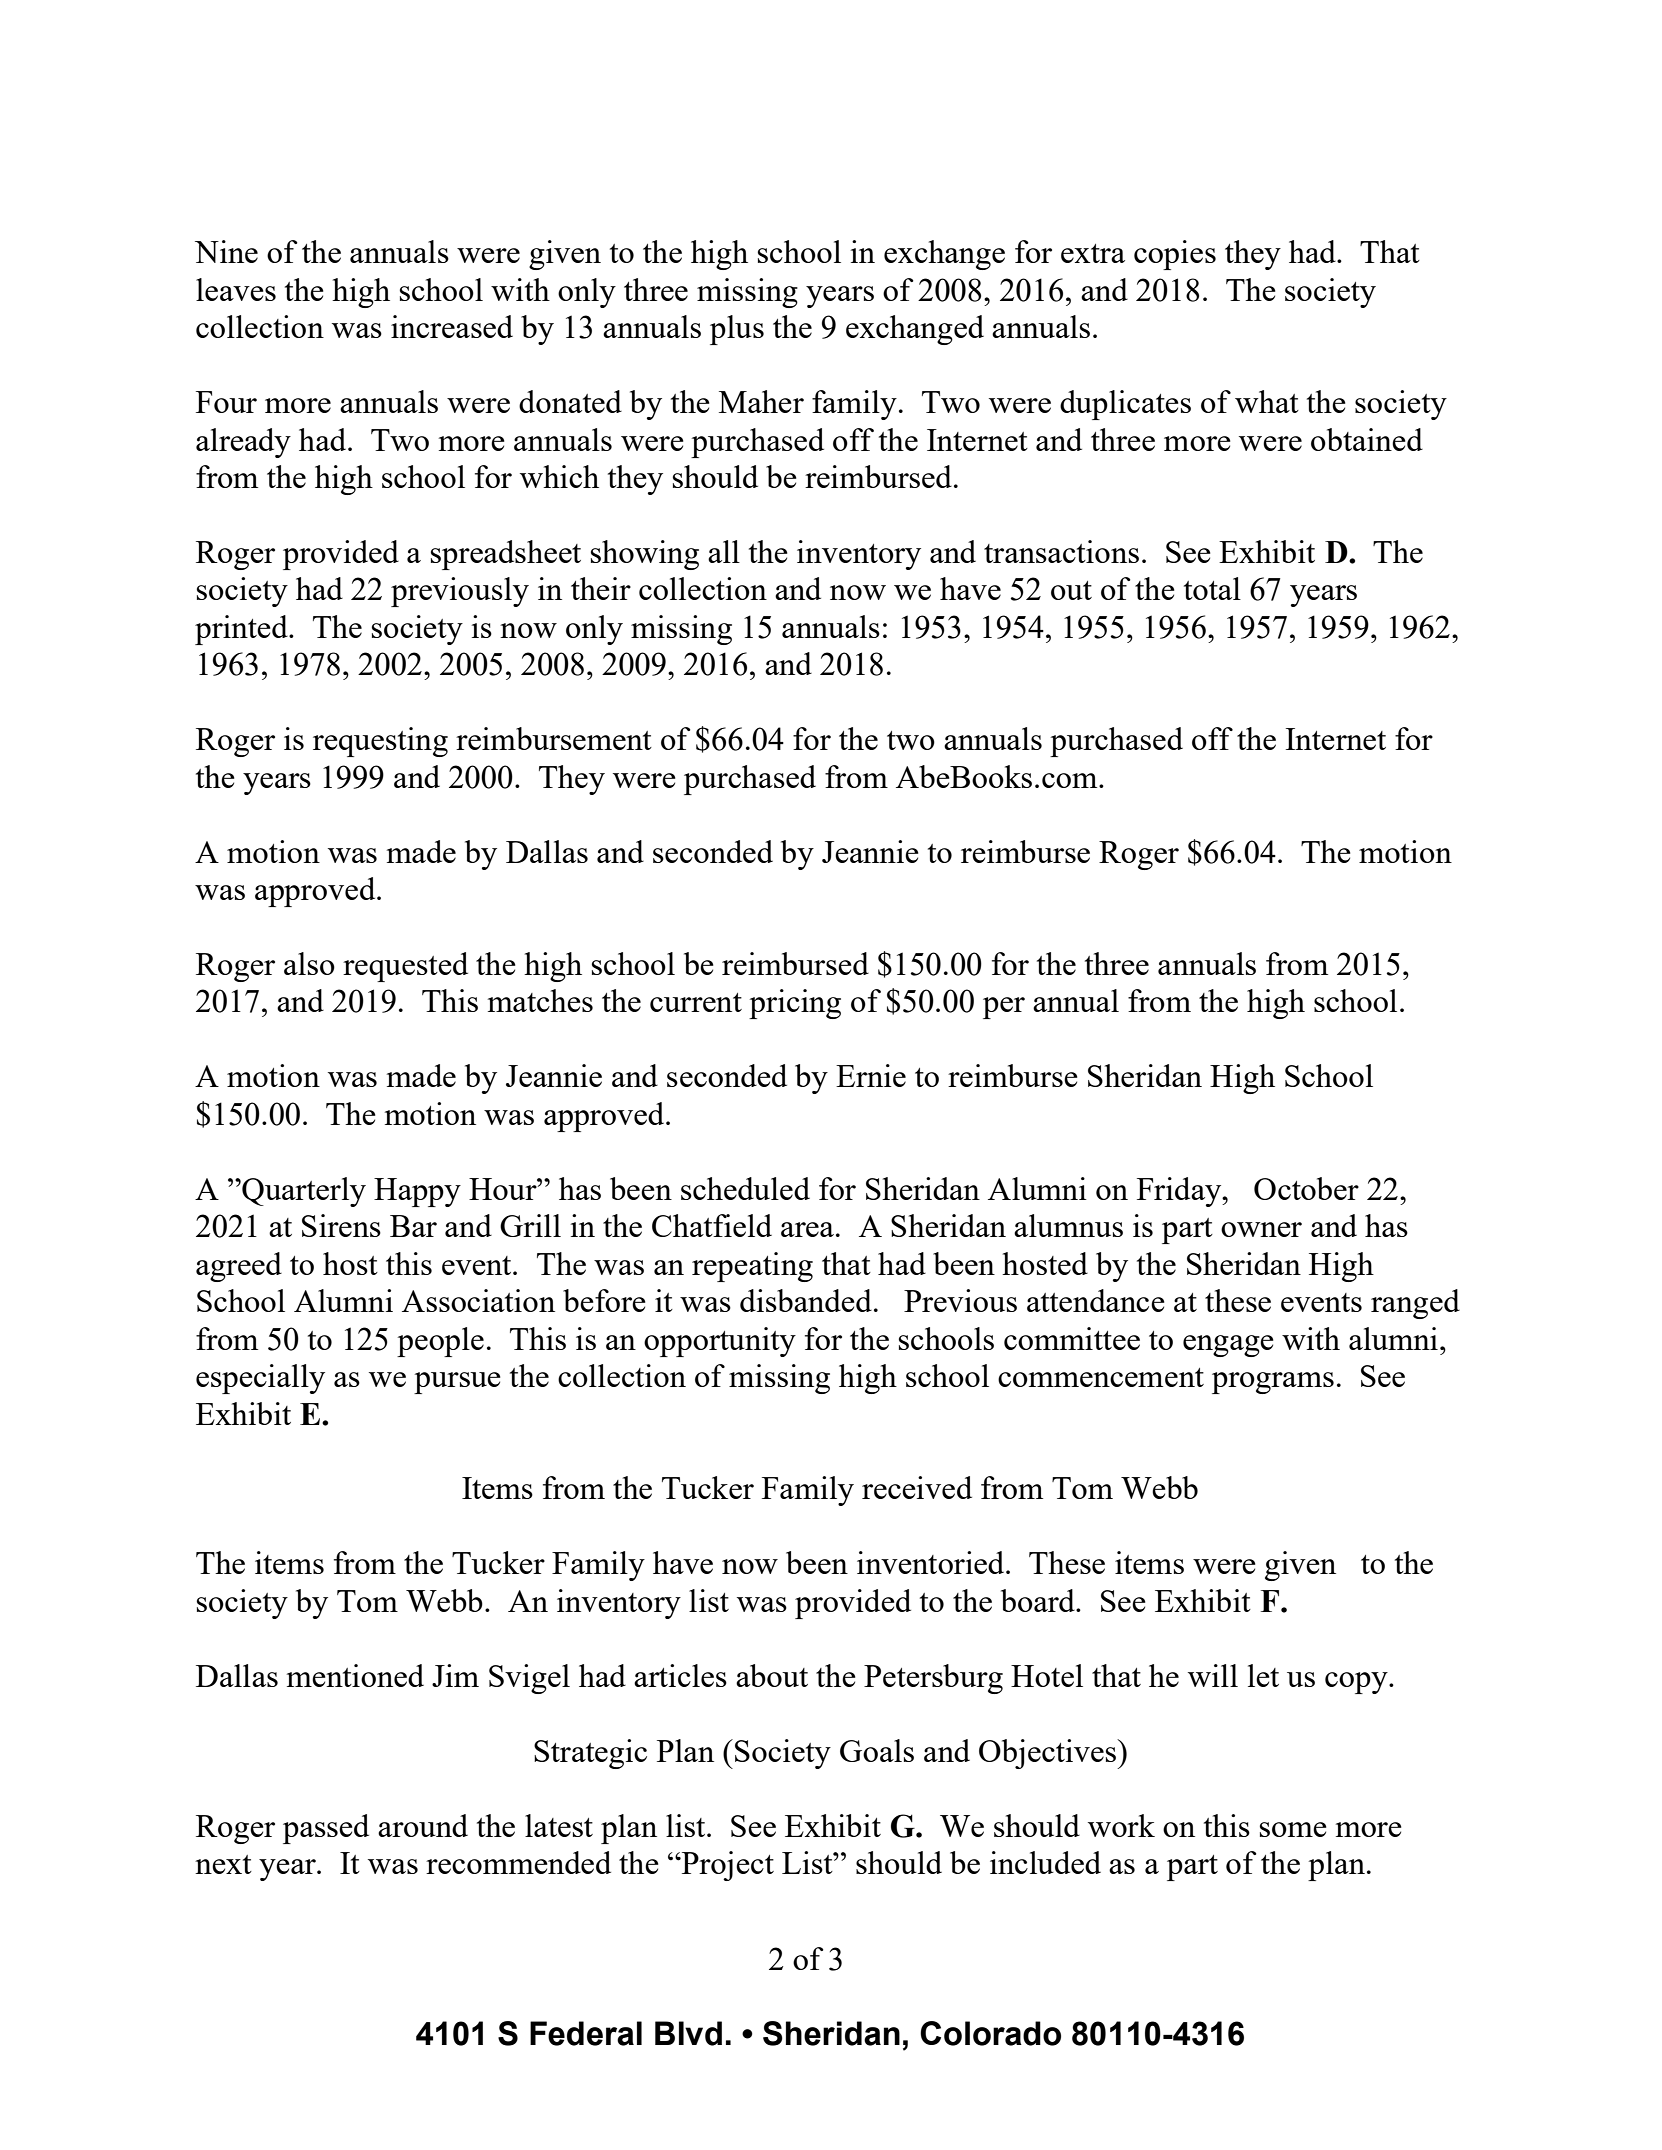 Image resolution: width=1662 pixels, height=2150 pixels. I want to click on October, so click(1306, 1188).
